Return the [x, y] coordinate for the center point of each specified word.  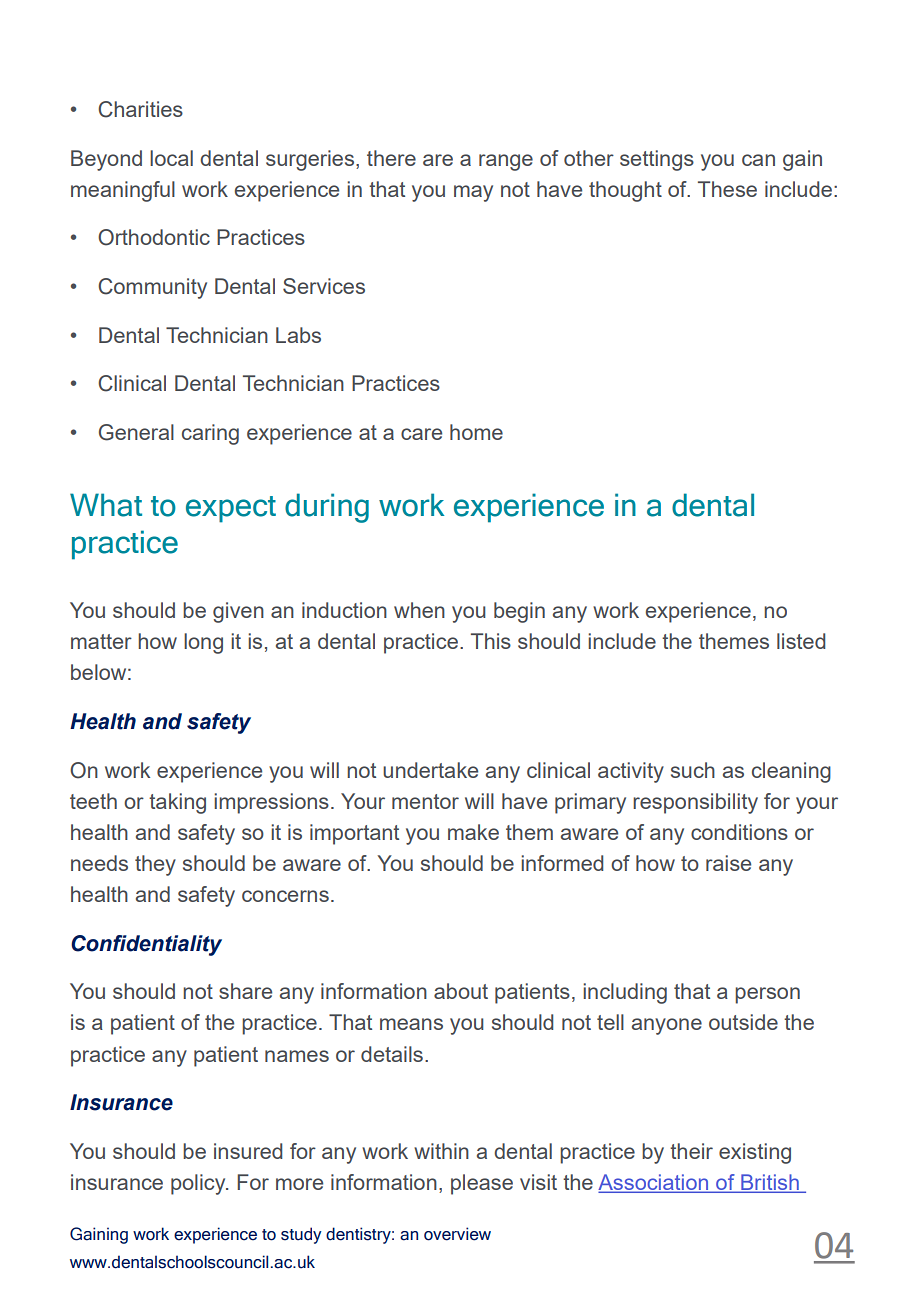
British [770, 1183]
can [758, 160]
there [391, 158]
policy [199, 1184]
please [482, 1184]
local [171, 158]
